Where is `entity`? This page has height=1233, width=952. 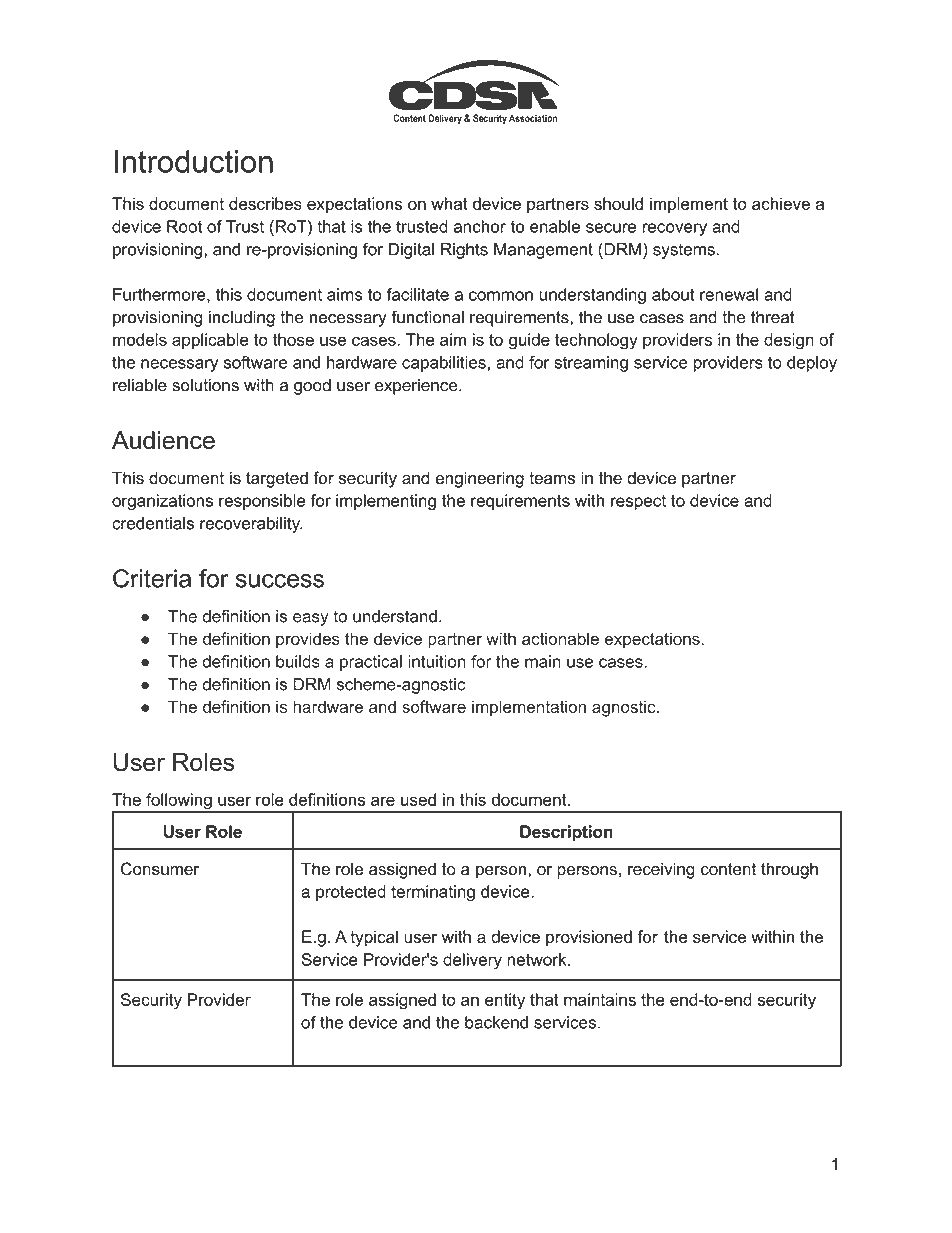 entity is located at coordinates (505, 1001).
